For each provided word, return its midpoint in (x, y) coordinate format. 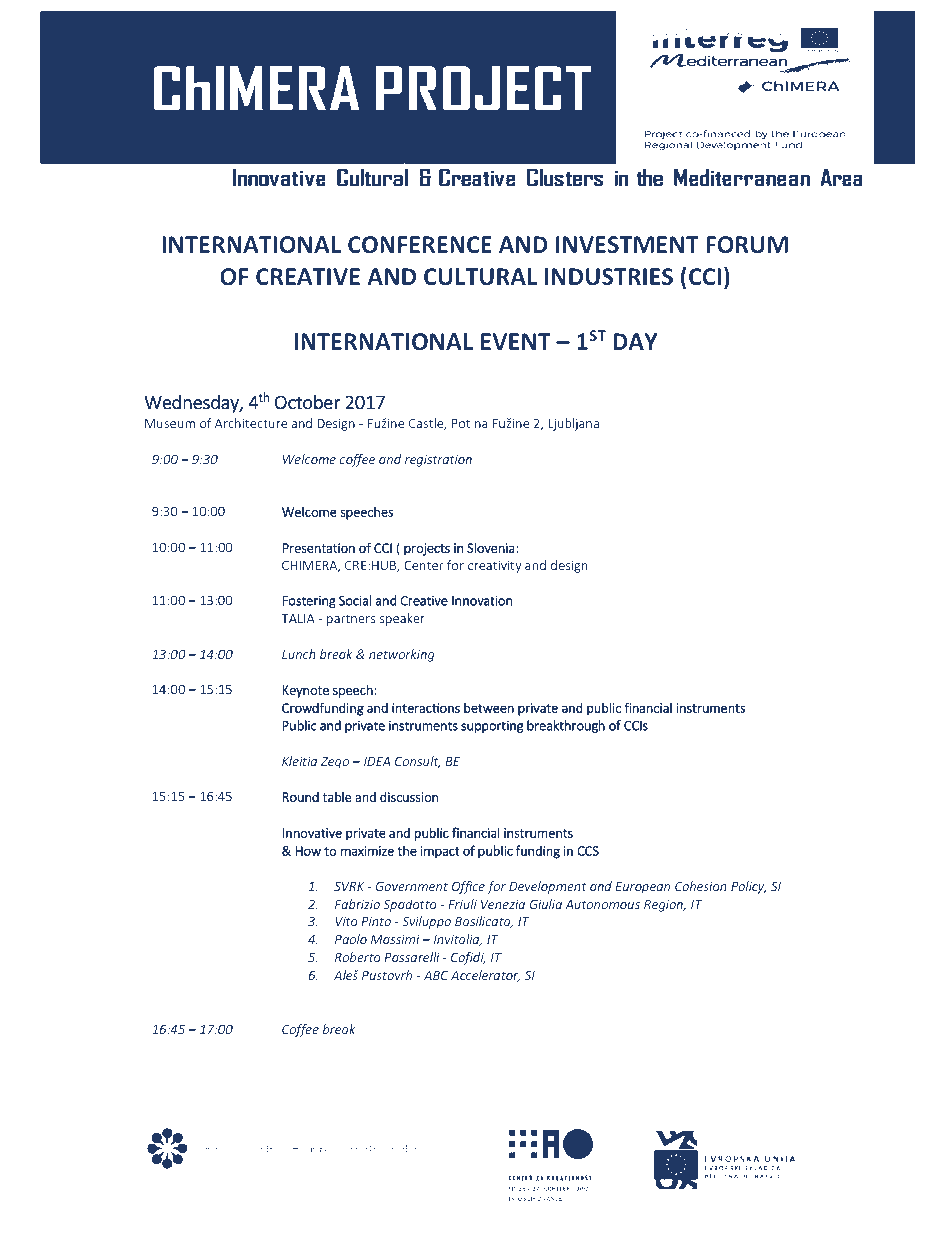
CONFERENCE (420, 244)
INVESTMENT (627, 244)
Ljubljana (574, 424)
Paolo (351, 939)
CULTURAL (480, 276)
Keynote (306, 691)
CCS (588, 851)
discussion (409, 797)
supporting (492, 727)
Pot (461, 423)
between (489, 707)
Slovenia (492, 547)
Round (301, 797)
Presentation (319, 548)
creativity (495, 566)
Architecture (251, 423)
